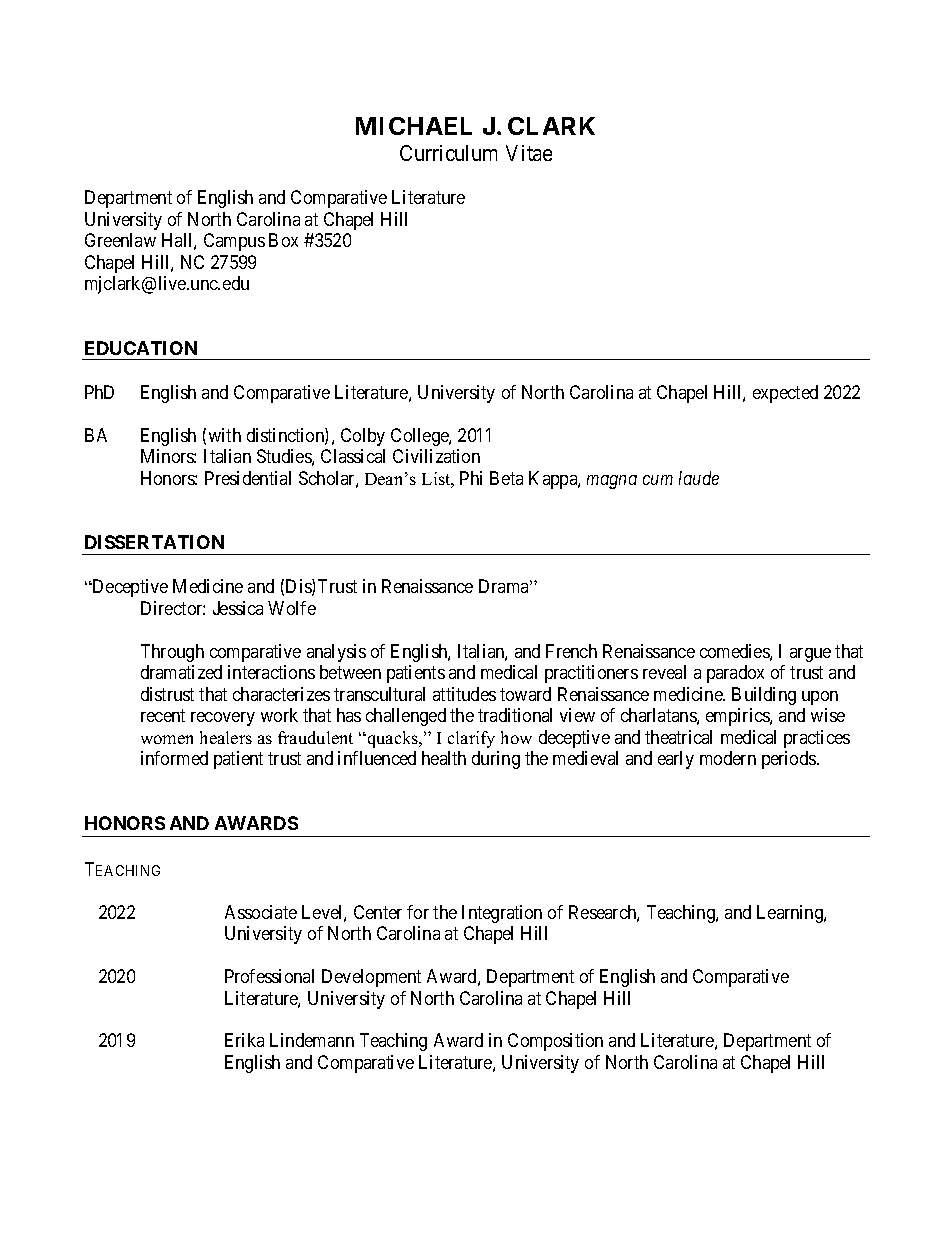 Image resolution: width=952 pixels, height=1233 pixels. Describe the element at coordinates (728, 758) in the image. I see `modern` at that location.
